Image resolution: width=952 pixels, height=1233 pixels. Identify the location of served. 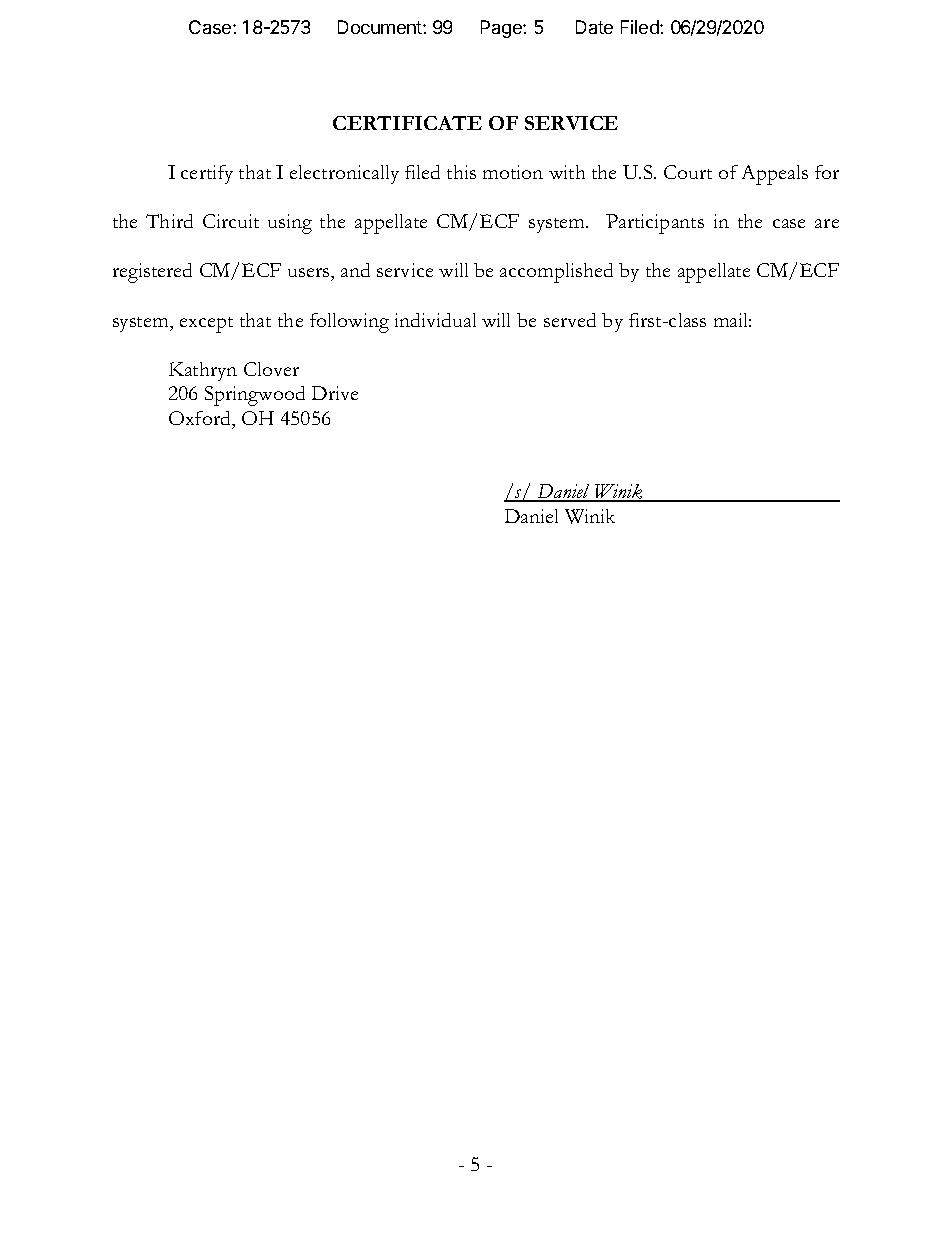
(570, 320).
